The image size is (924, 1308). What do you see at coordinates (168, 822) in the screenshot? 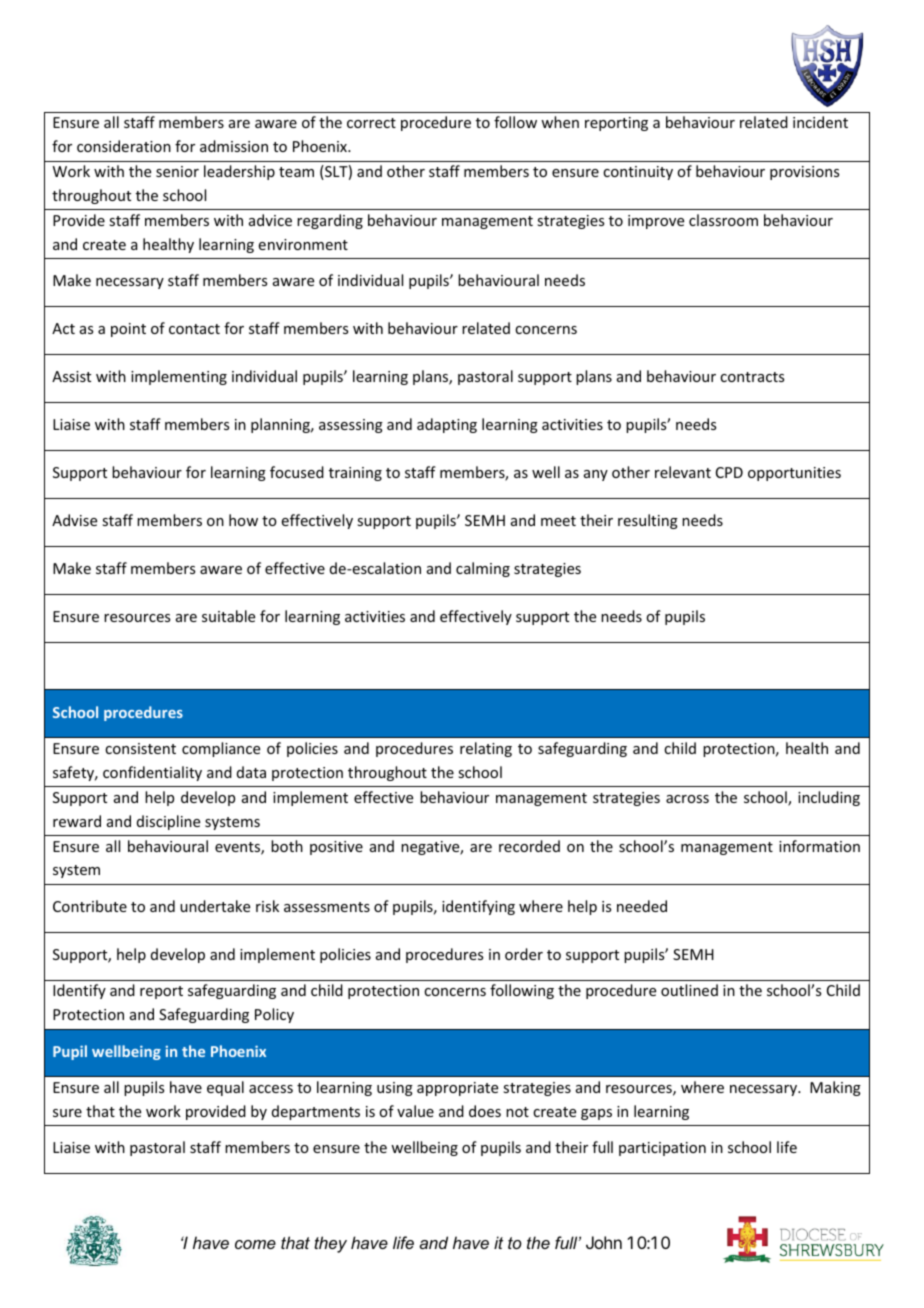
I see `discipline` at bounding box center [168, 822].
